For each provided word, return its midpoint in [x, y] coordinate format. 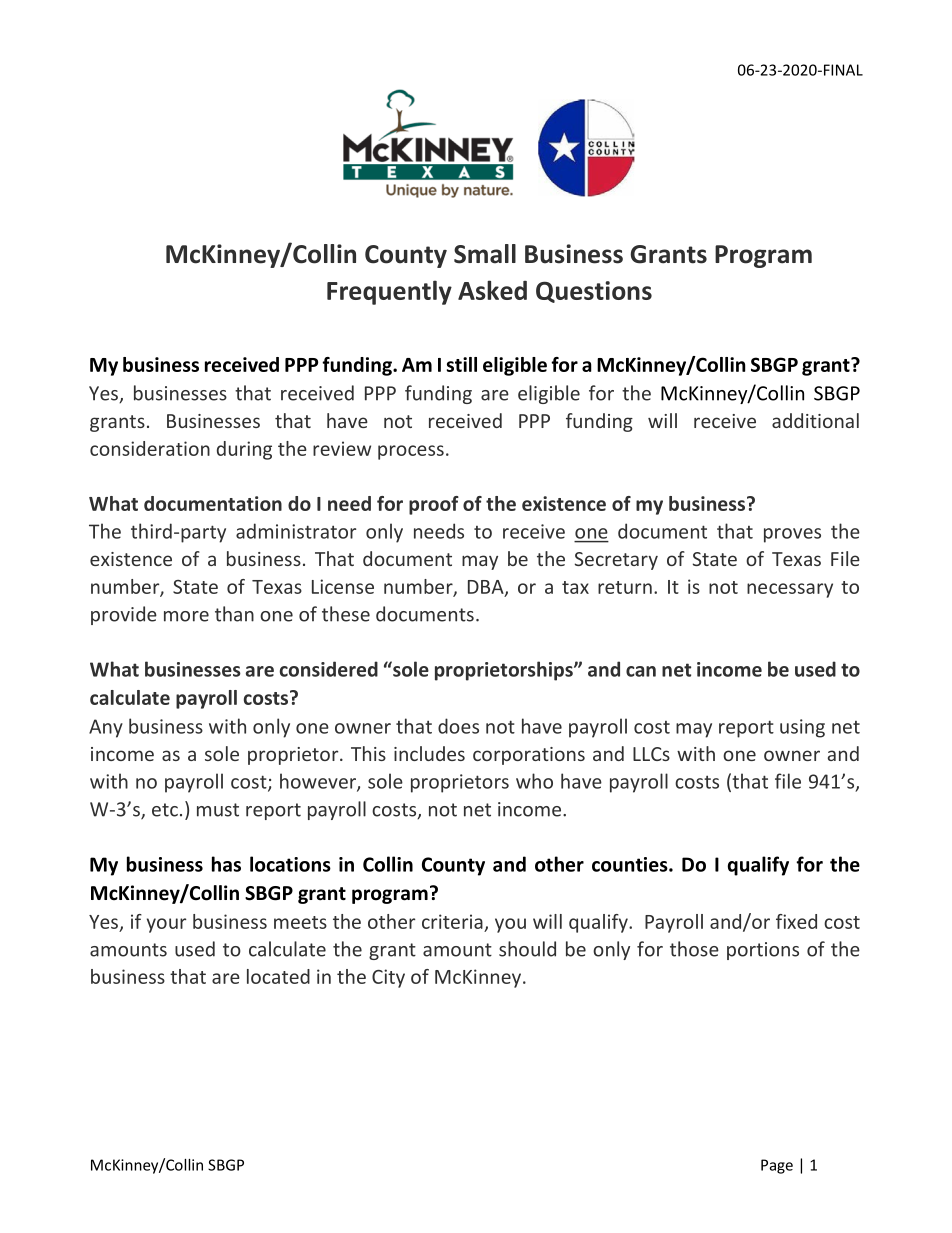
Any [106, 728]
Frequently [389, 292]
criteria [452, 921]
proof [434, 505]
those [694, 949]
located [278, 976]
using [802, 728]
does [458, 726]
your [166, 925]
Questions [594, 292]
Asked [492, 290]
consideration [150, 448]
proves [792, 535]
